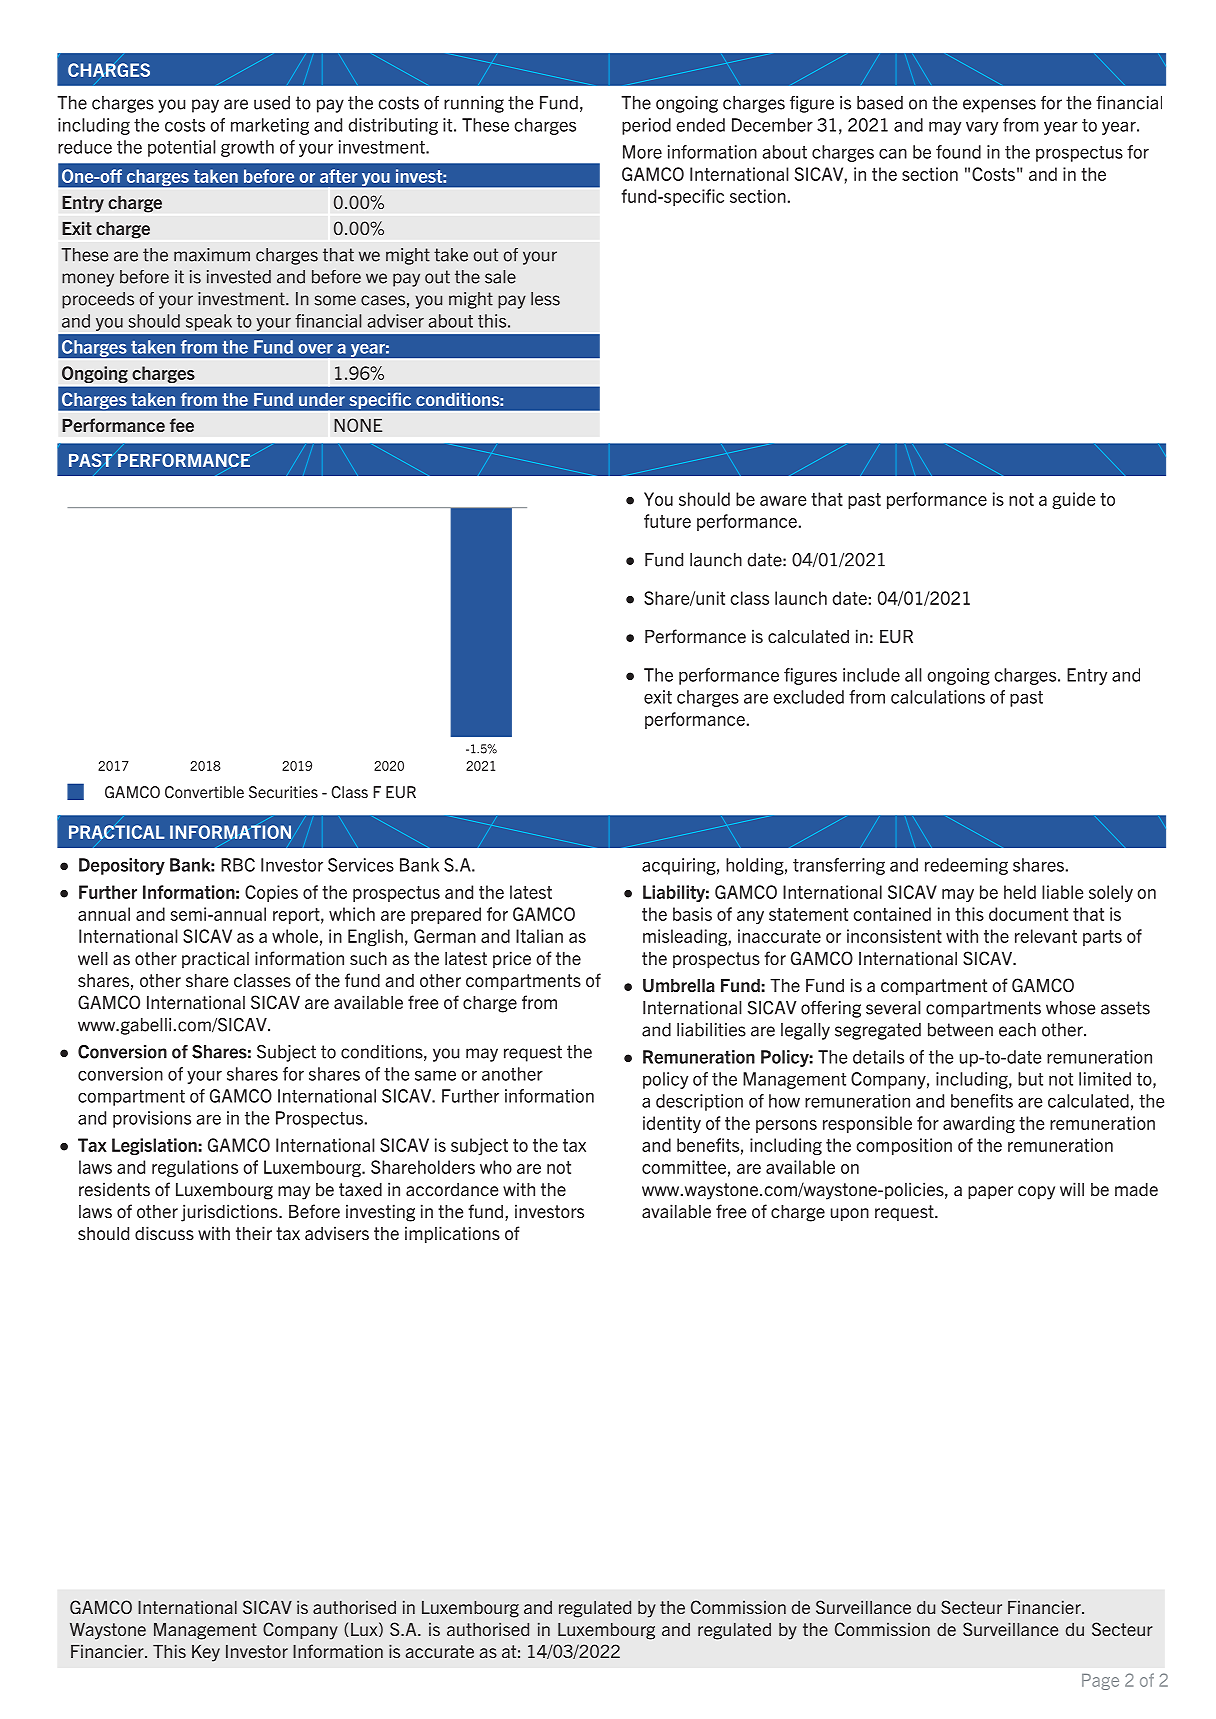 The height and width of the document is (1719, 1216). I want to click on held, so click(1020, 892).
